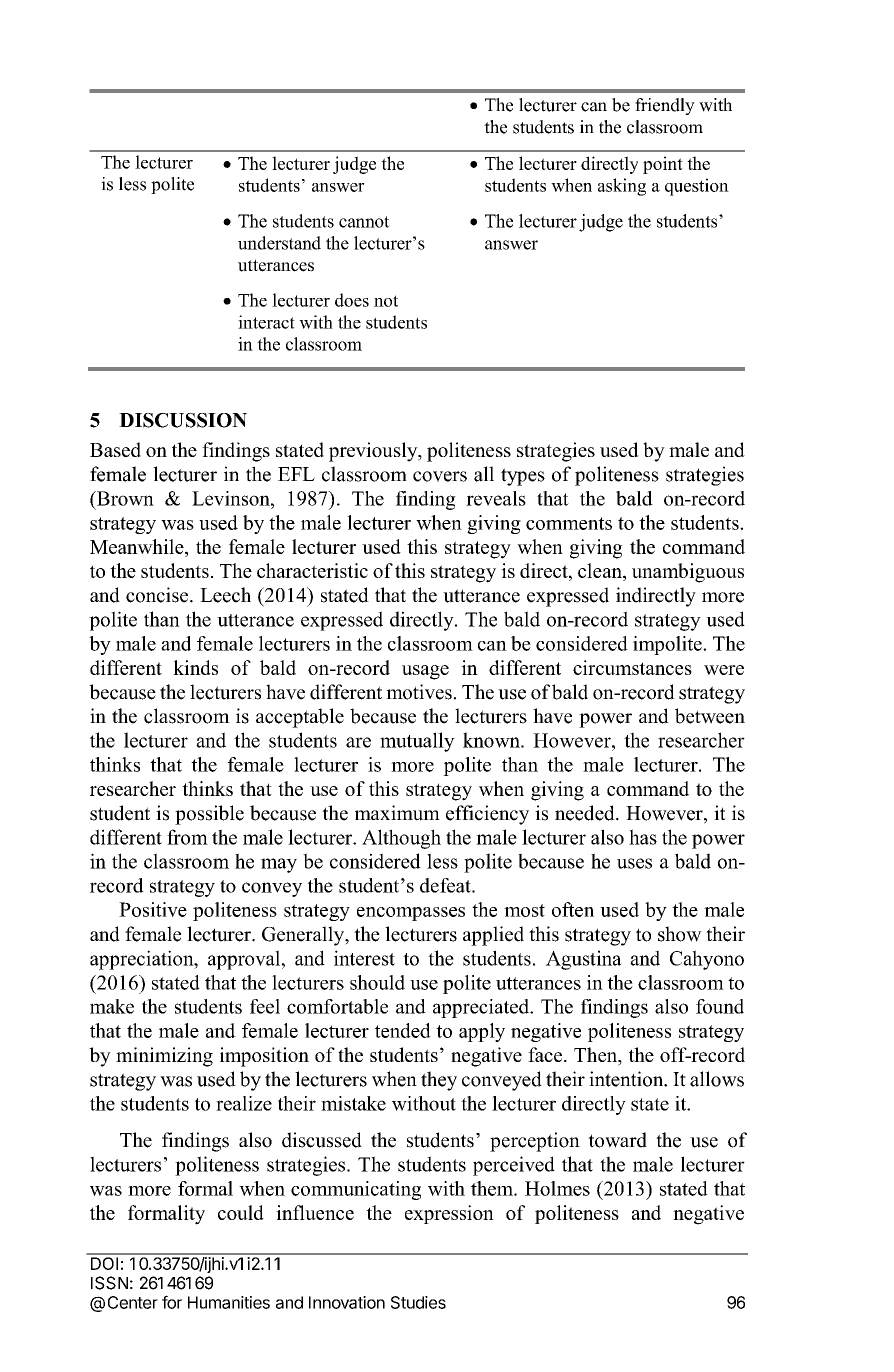 The width and height of the screenshot is (894, 1372). I want to click on previously, so click(374, 452).
